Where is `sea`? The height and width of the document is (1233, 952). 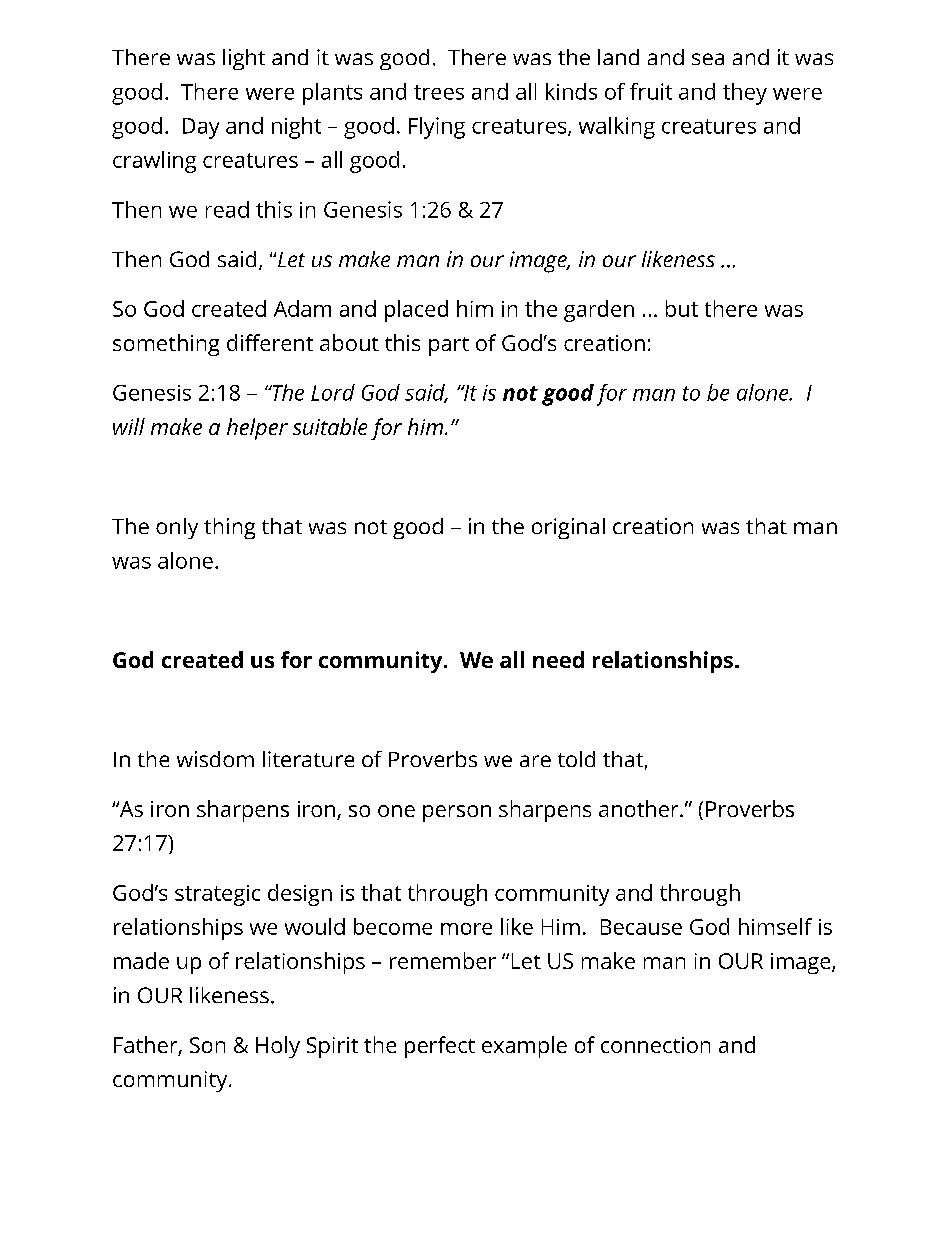 sea is located at coordinates (708, 59).
